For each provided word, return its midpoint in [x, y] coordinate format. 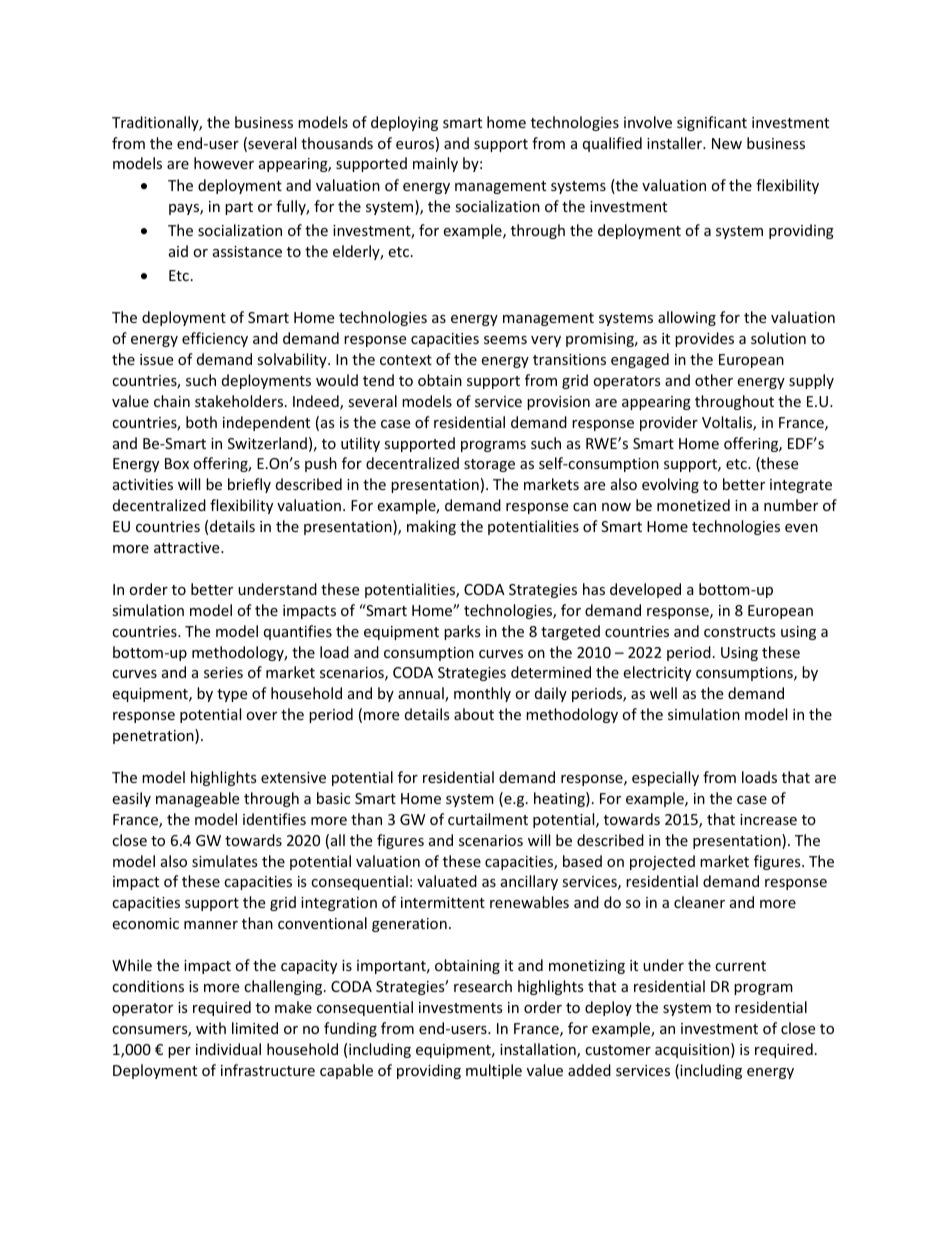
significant [712, 123]
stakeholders [240, 401]
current [740, 966]
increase [768, 819]
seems [505, 340]
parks [462, 632]
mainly [435, 164]
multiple [494, 1071]
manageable [197, 799]
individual [228, 1049]
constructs [740, 632]
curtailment [488, 819]
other [714, 380]
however [224, 163]
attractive [188, 547]
